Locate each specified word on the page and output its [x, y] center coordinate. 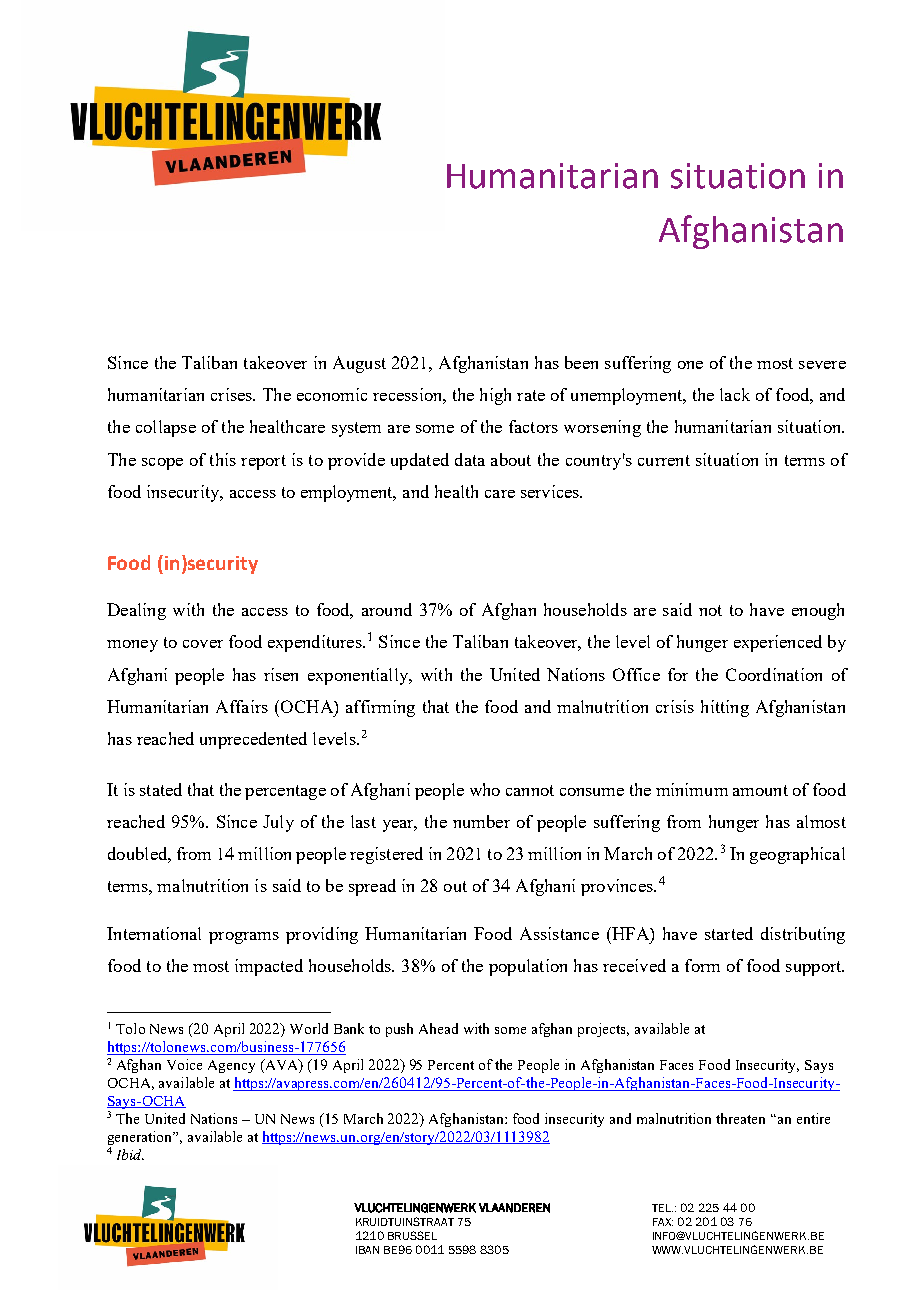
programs [244, 938]
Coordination [774, 674]
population [528, 967]
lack [735, 394]
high [495, 396]
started [729, 933]
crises [232, 394]
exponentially [359, 676]
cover [203, 644]
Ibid [130, 1154]
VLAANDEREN [514, 1208]
